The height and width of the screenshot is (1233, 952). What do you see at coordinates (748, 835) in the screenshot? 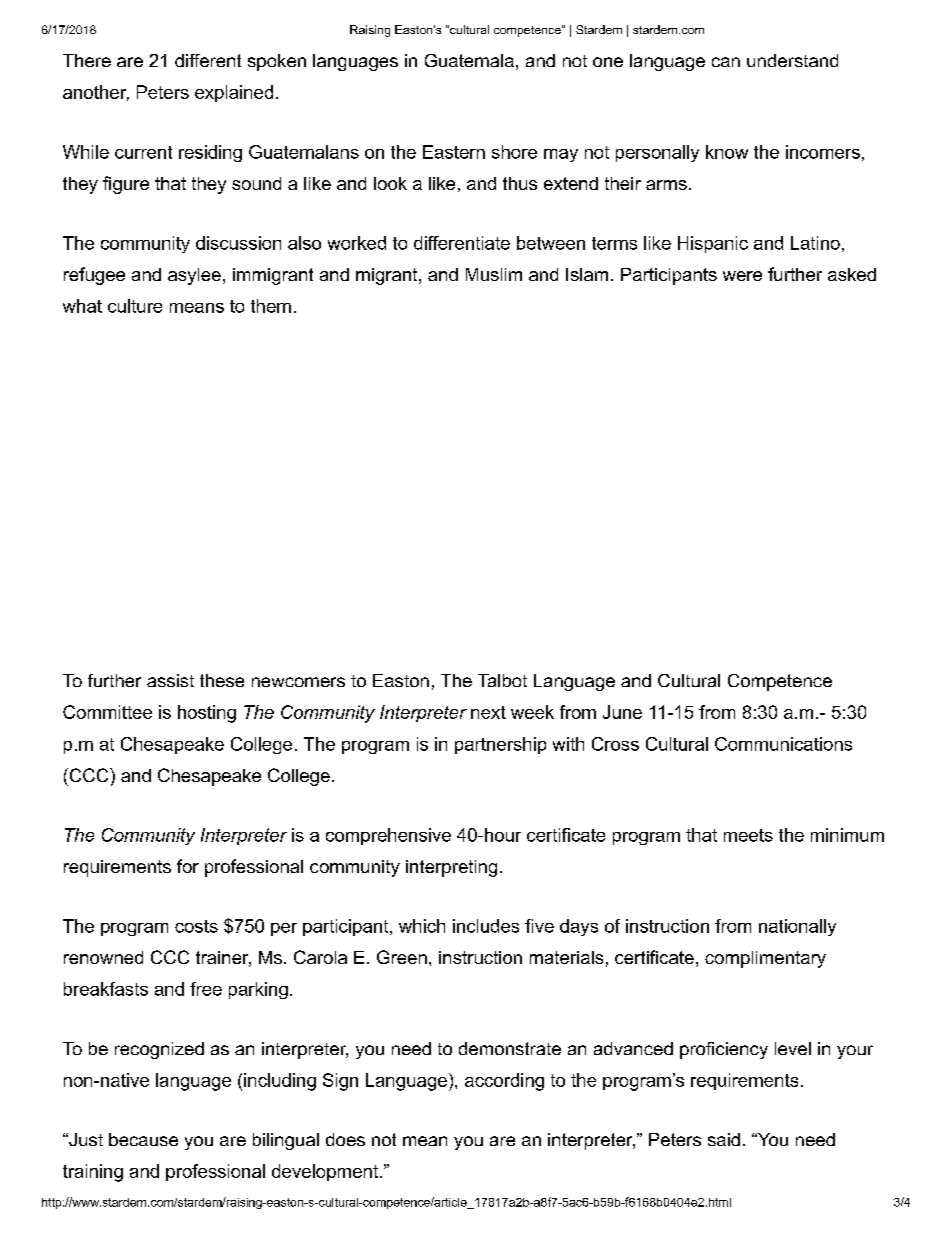
I see `meets` at bounding box center [748, 835].
